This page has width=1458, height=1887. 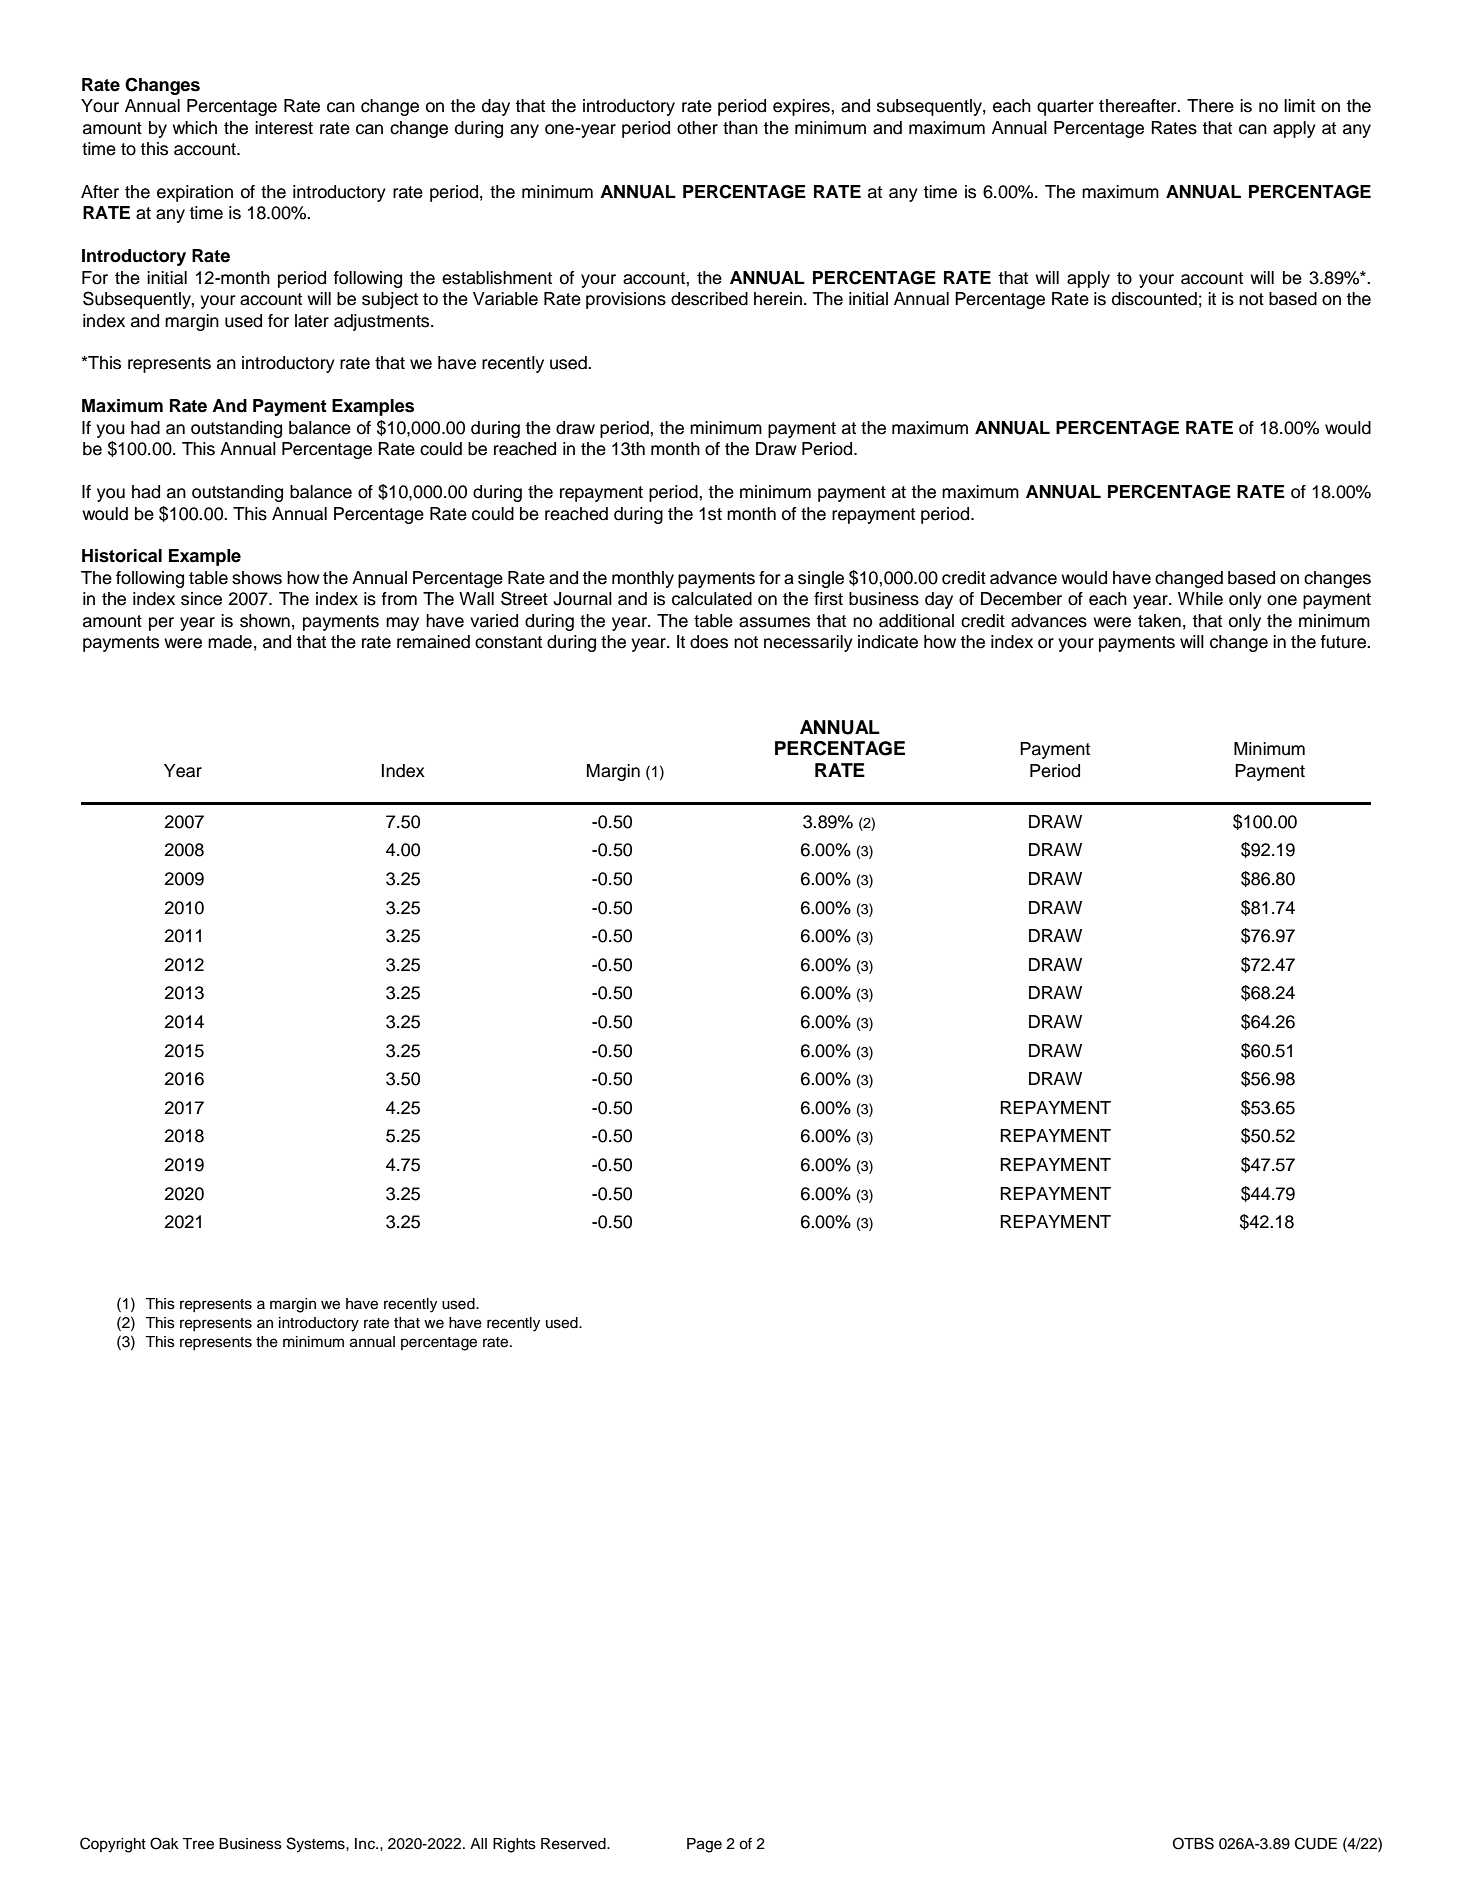 What do you see at coordinates (317, 1845) in the page?
I see `Systems` at bounding box center [317, 1845].
